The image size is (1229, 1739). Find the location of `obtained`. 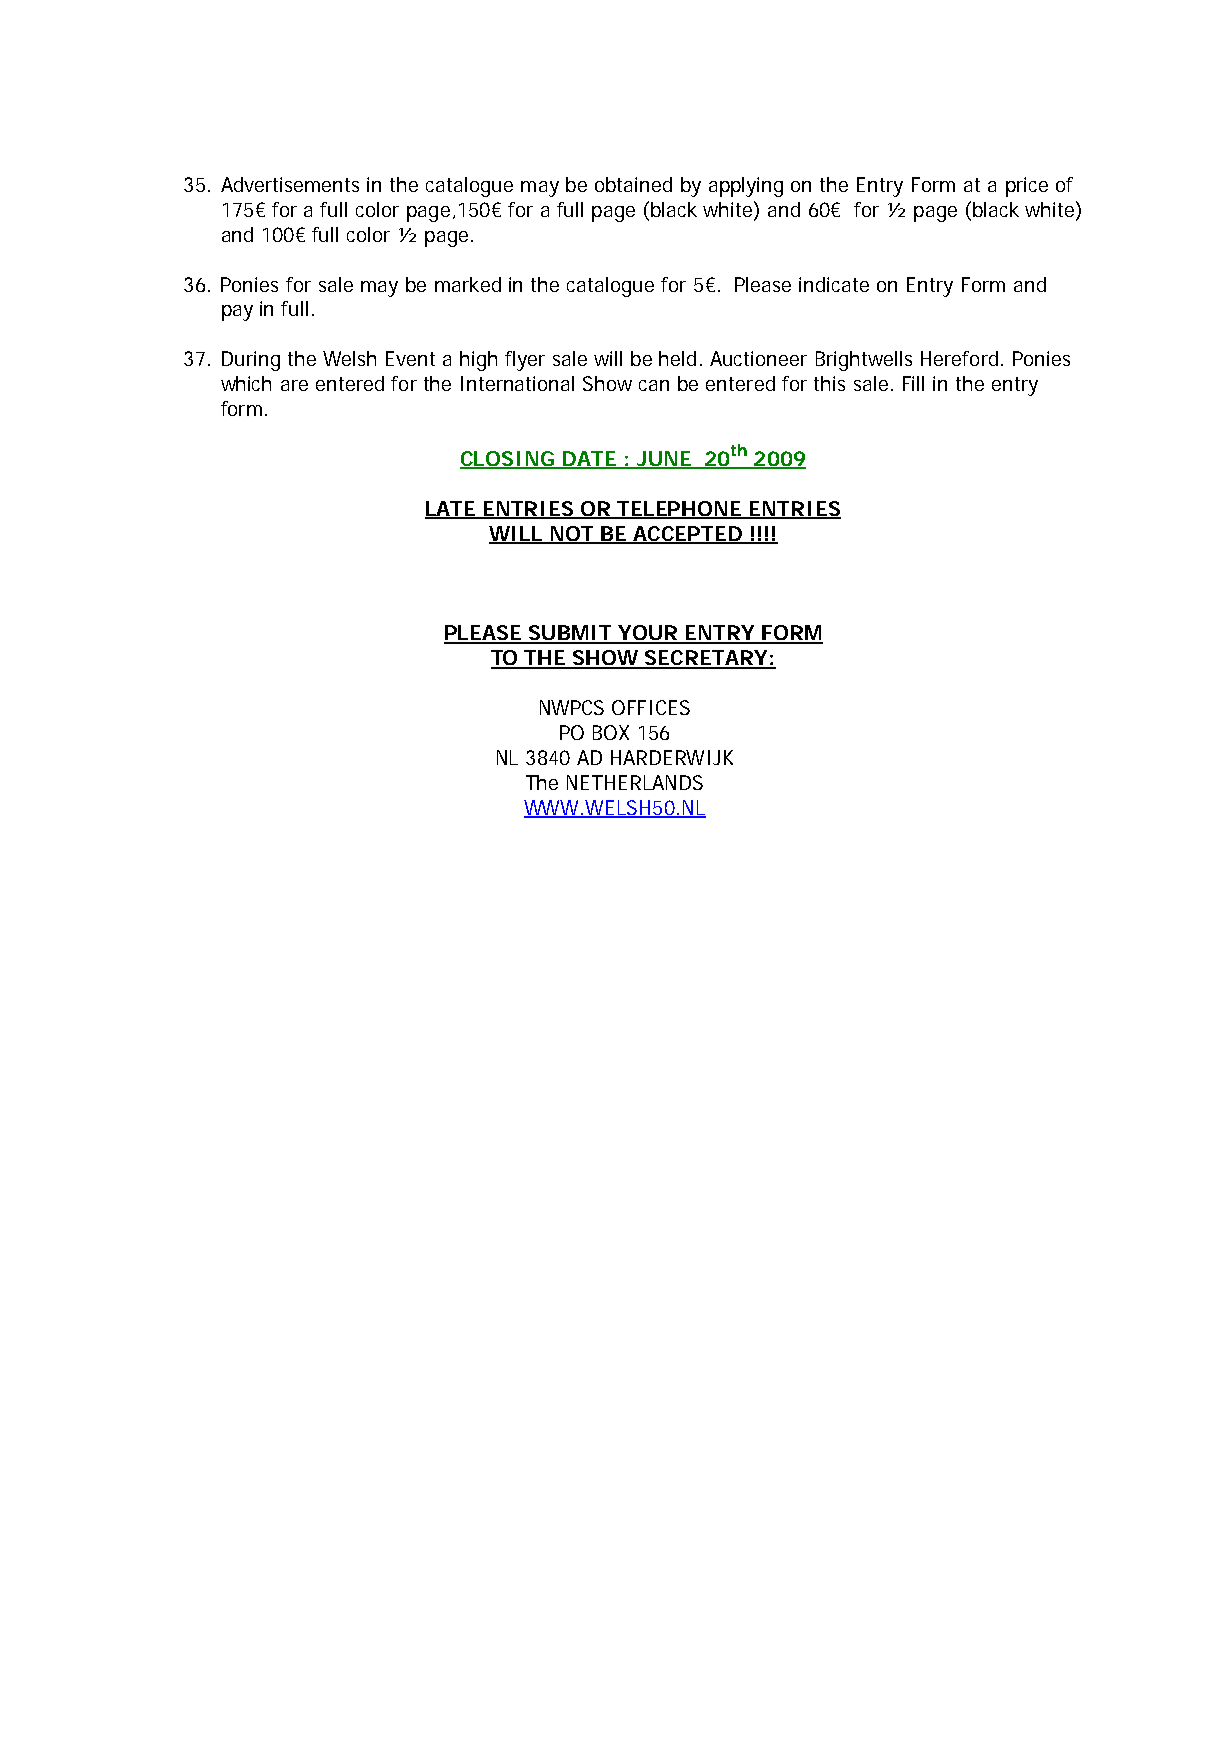

obtained is located at coordinates (633, 184).
